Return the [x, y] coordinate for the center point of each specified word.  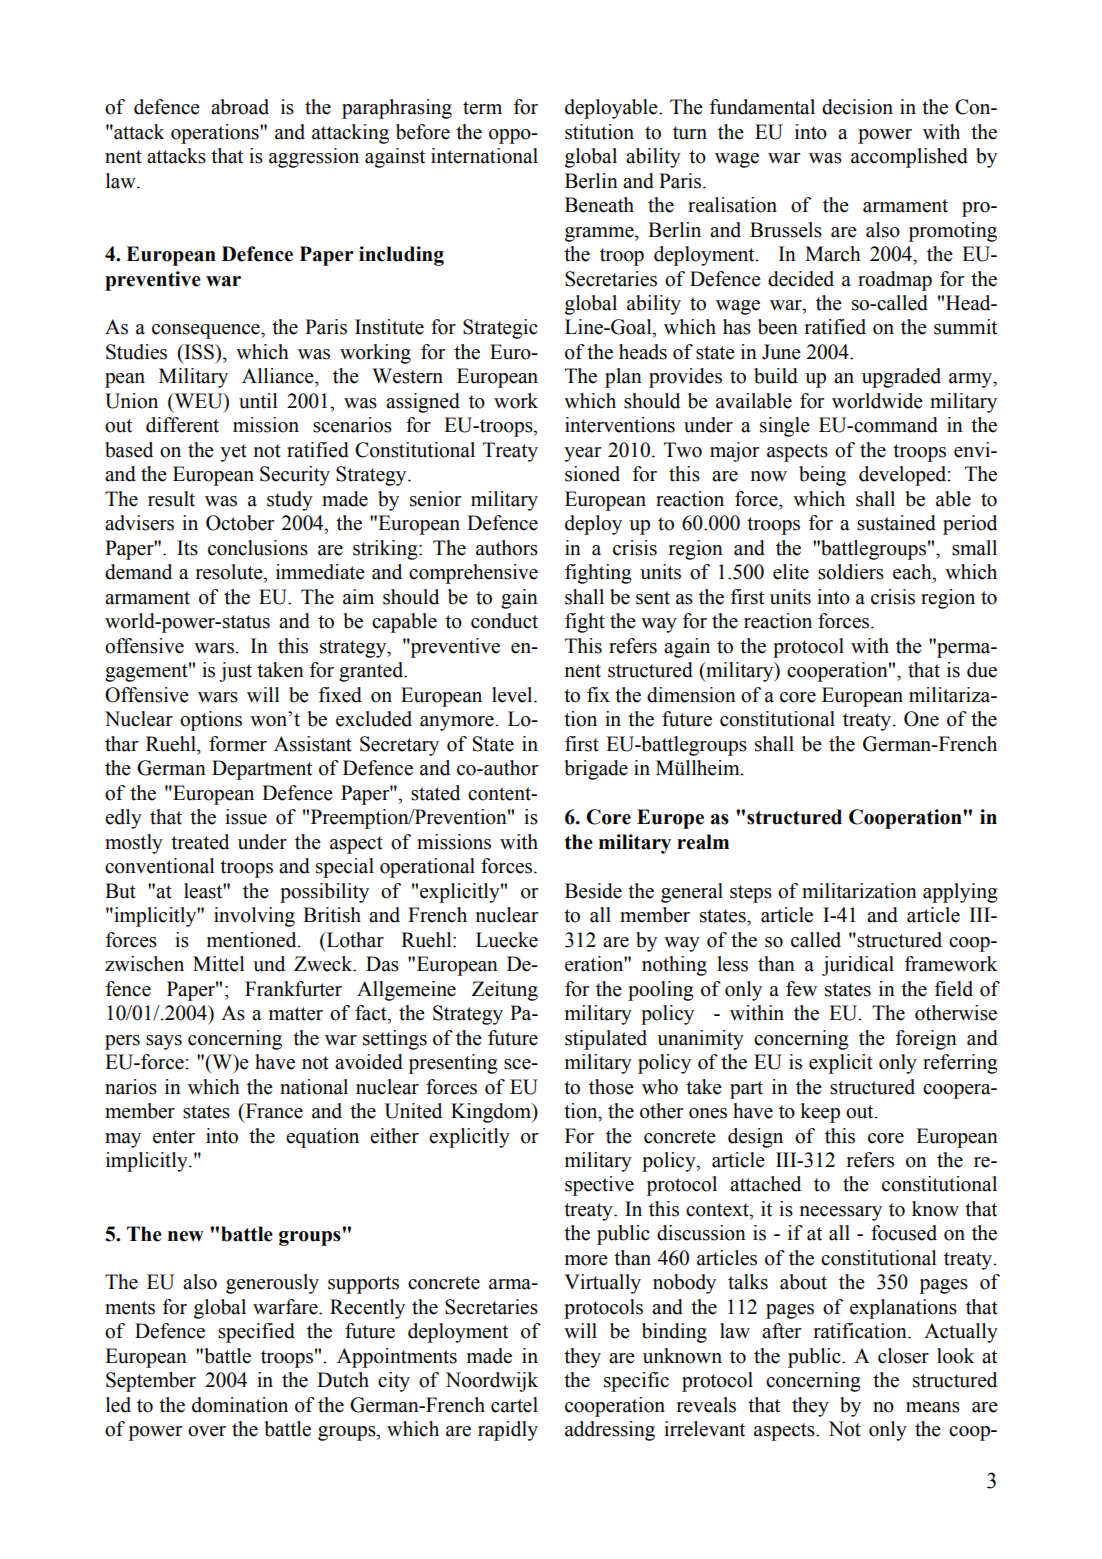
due [982, 670]
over [207, 1431]
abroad [240, 107]
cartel [514, 1405]
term [482, 108]
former [238, 744]
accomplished [909, 158]
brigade [596, 770]
